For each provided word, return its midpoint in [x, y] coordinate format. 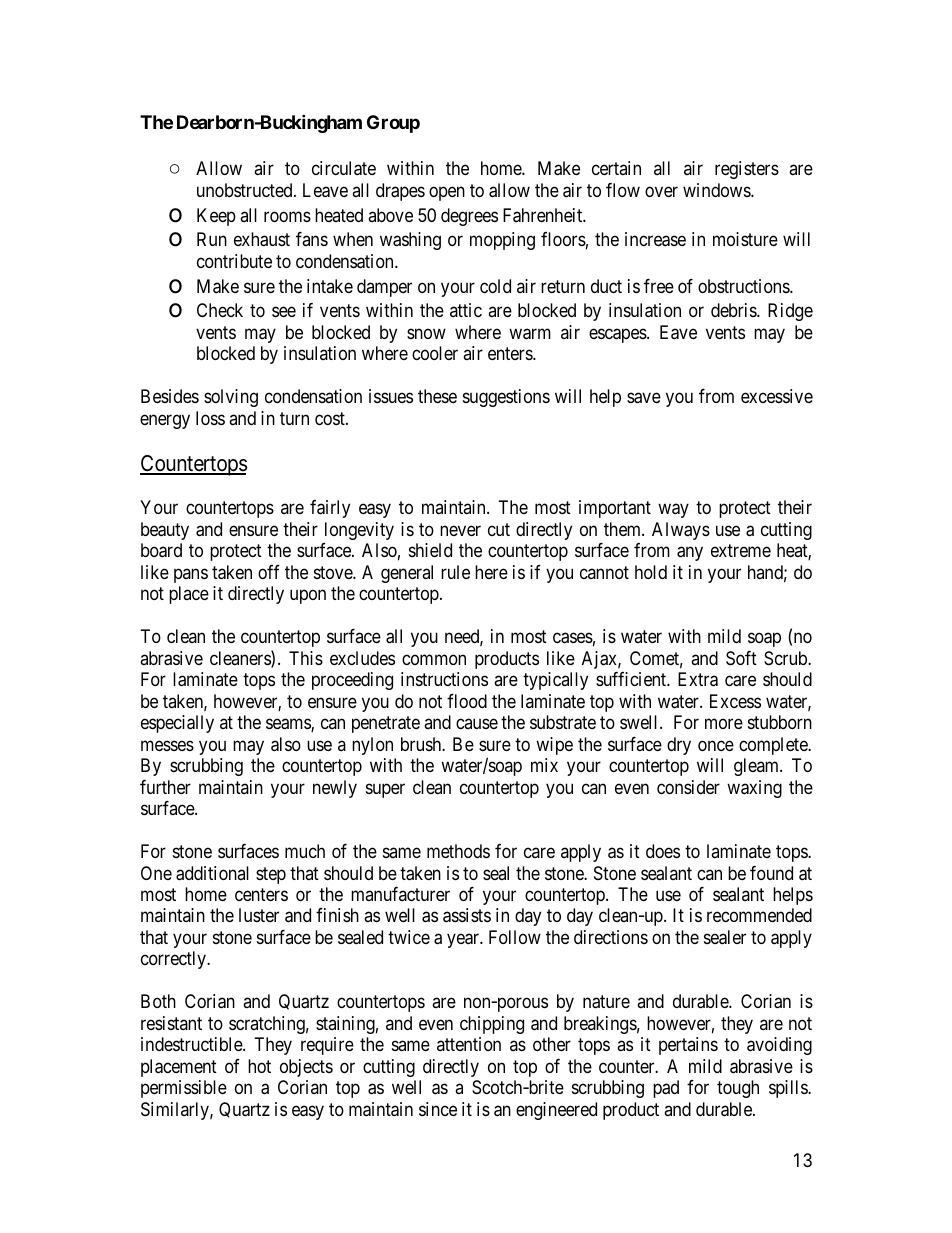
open [447, 193]
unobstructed [246, 190]
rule [455, 572]
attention [469, 1044]
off [269, 572]
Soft [741, 658]
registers [747, 170]
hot [259, 1066]
